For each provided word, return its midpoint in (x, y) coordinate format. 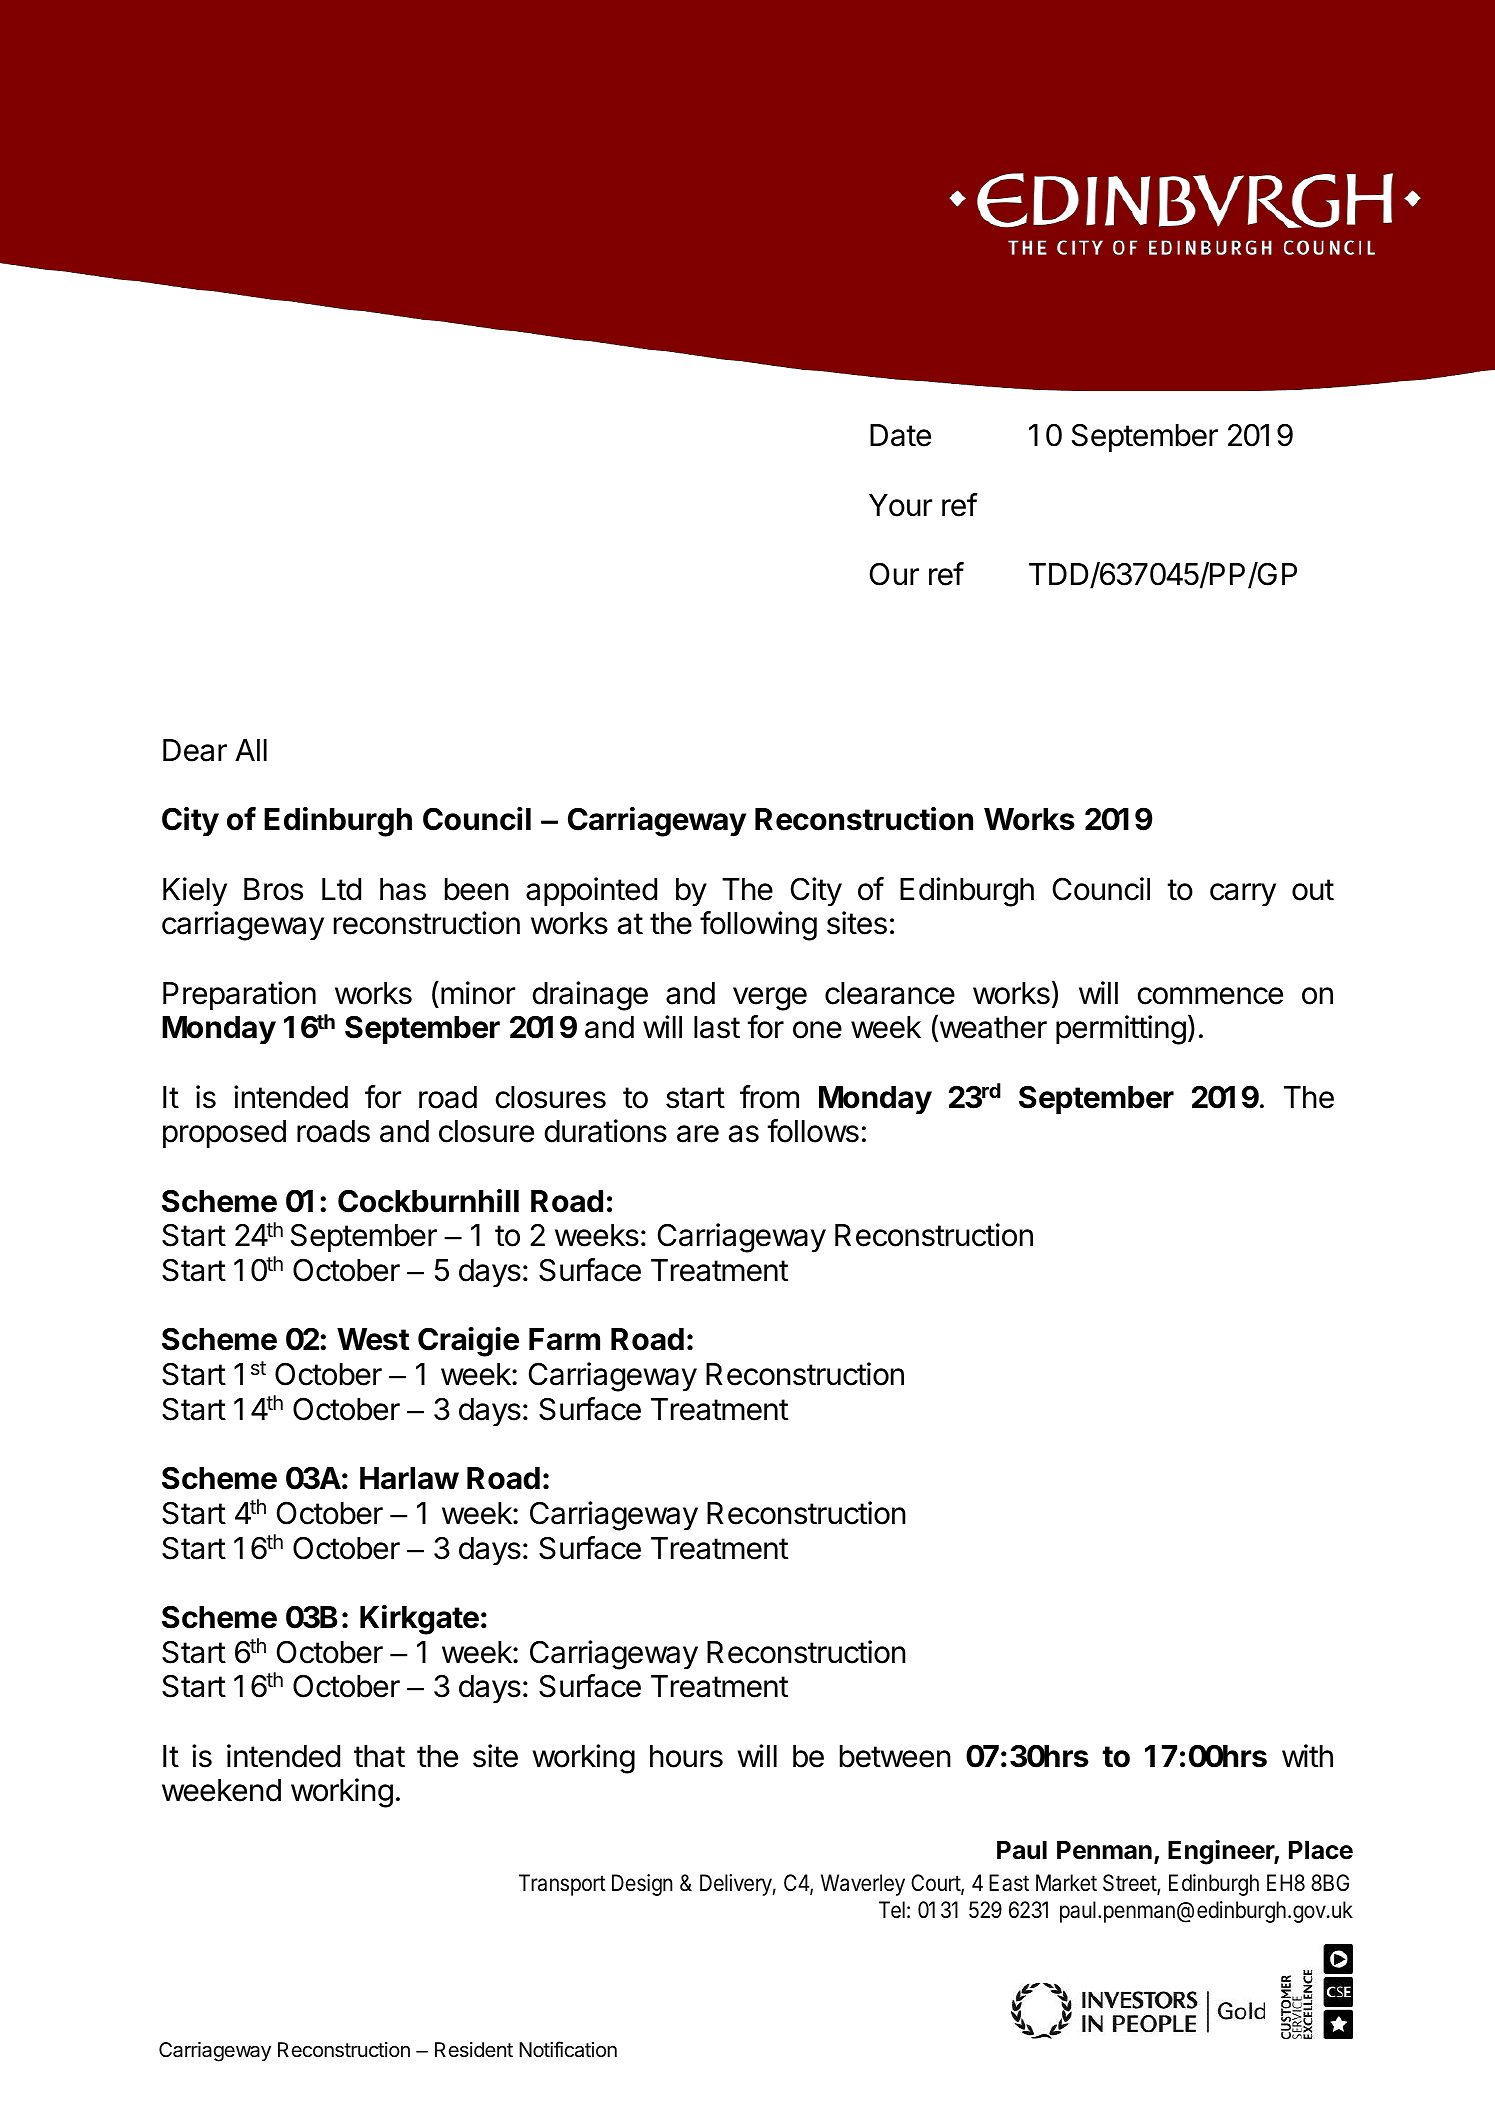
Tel (892, 1910)
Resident (474, 2049)
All (251, 750)
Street (1130, 1884)
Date (900, 435)
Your (900, 505)
